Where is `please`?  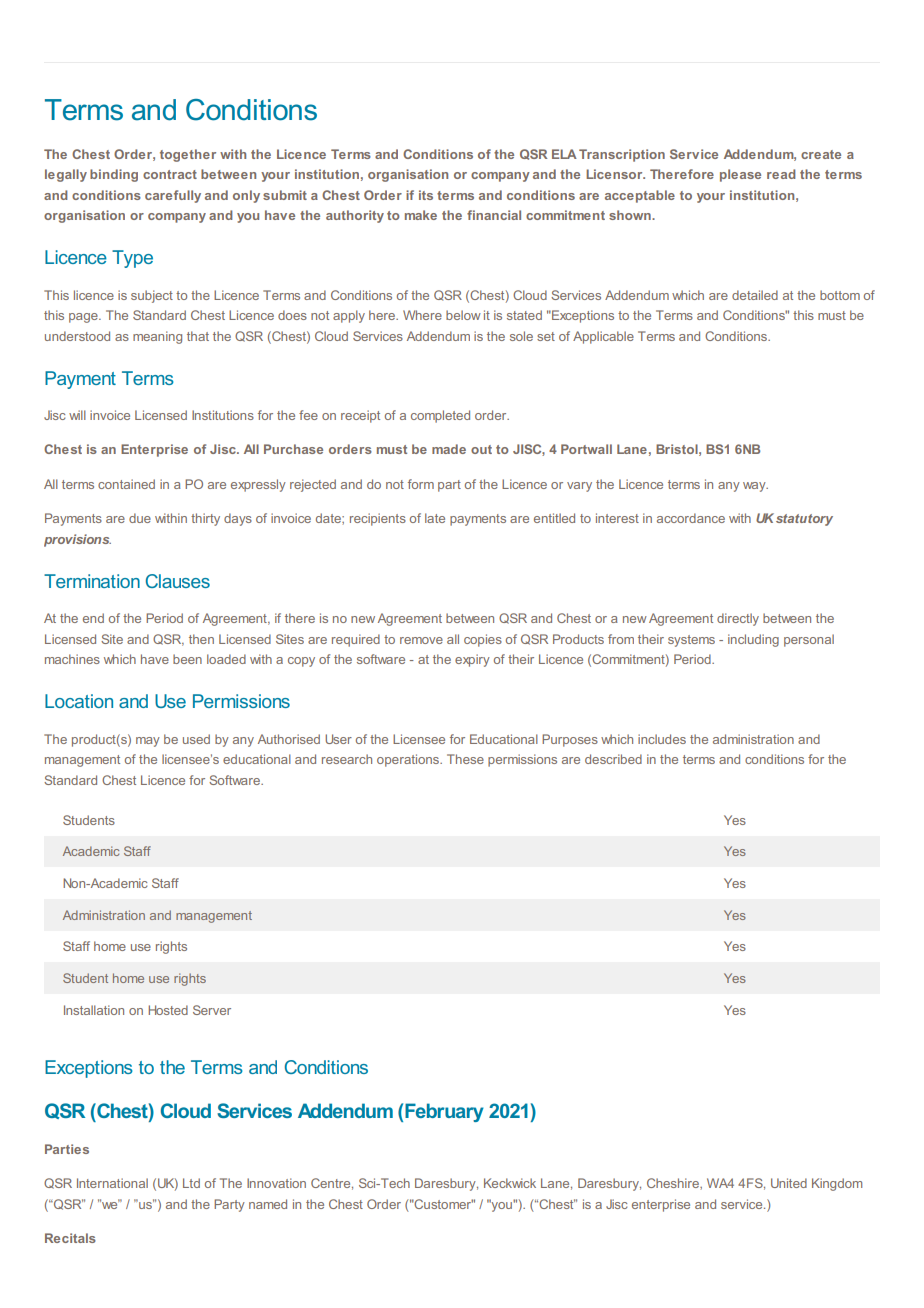
please is located at coordinates (740, 175).
